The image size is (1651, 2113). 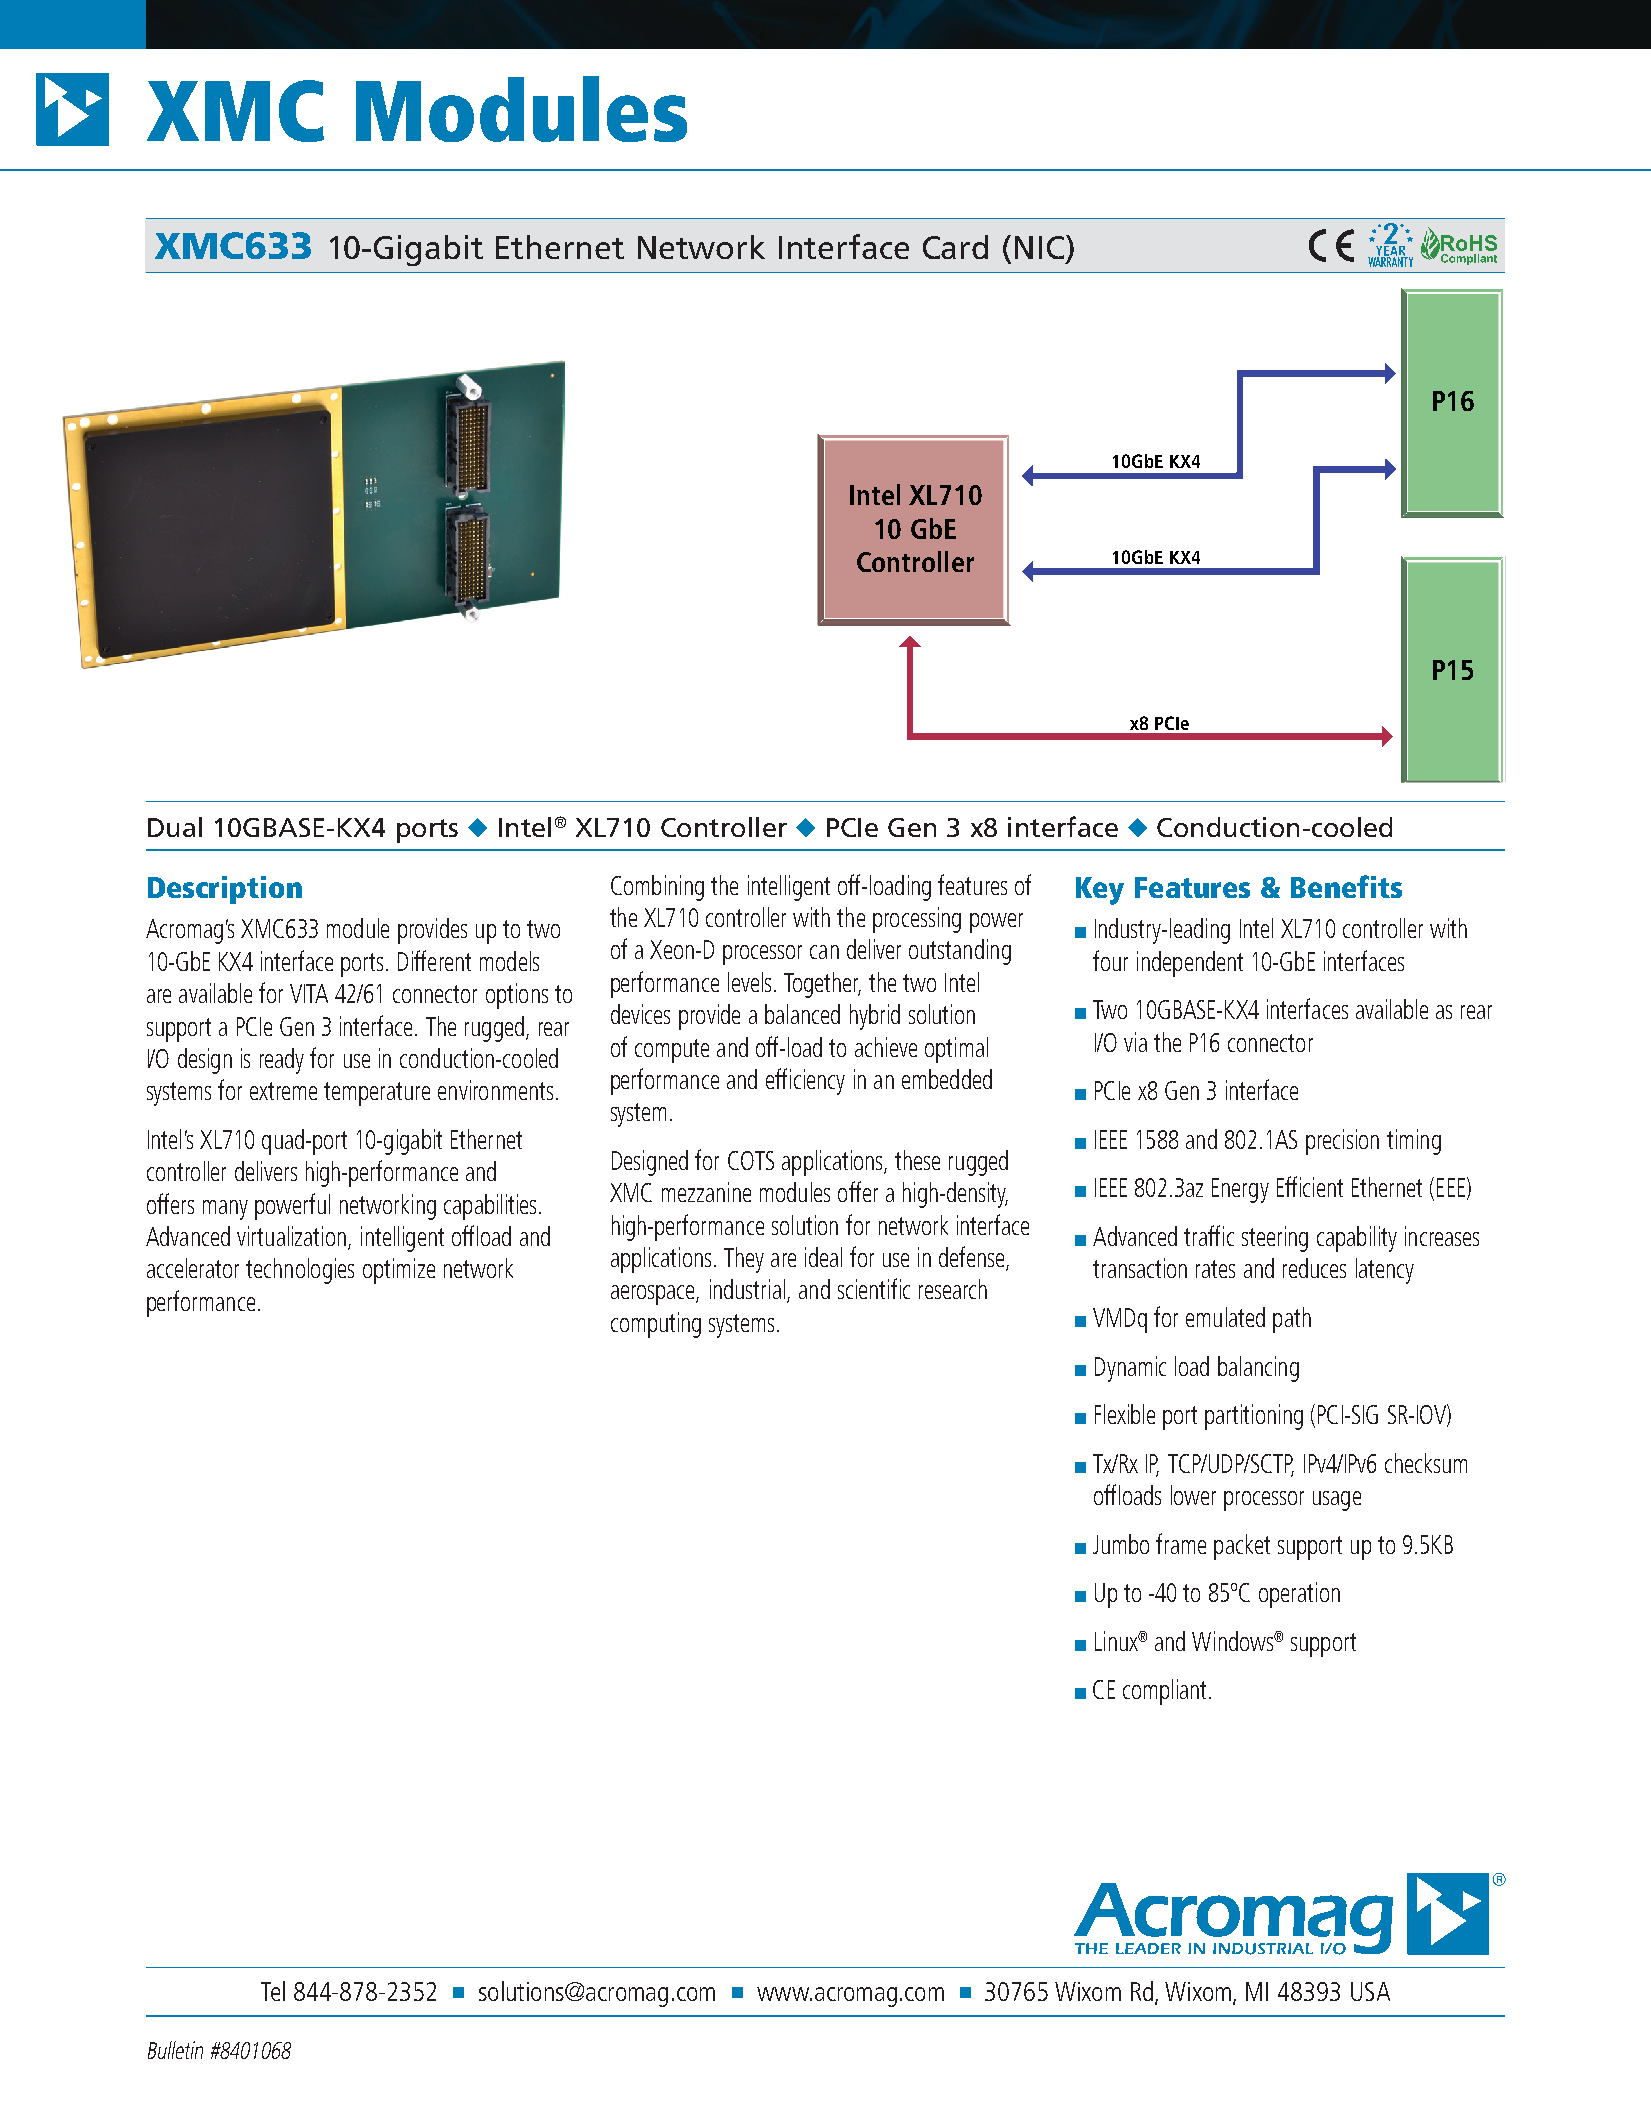 What do you see at coordinates (1346, 886) in the page?
I see `Benefits` at bounding box center [1346, 886].
